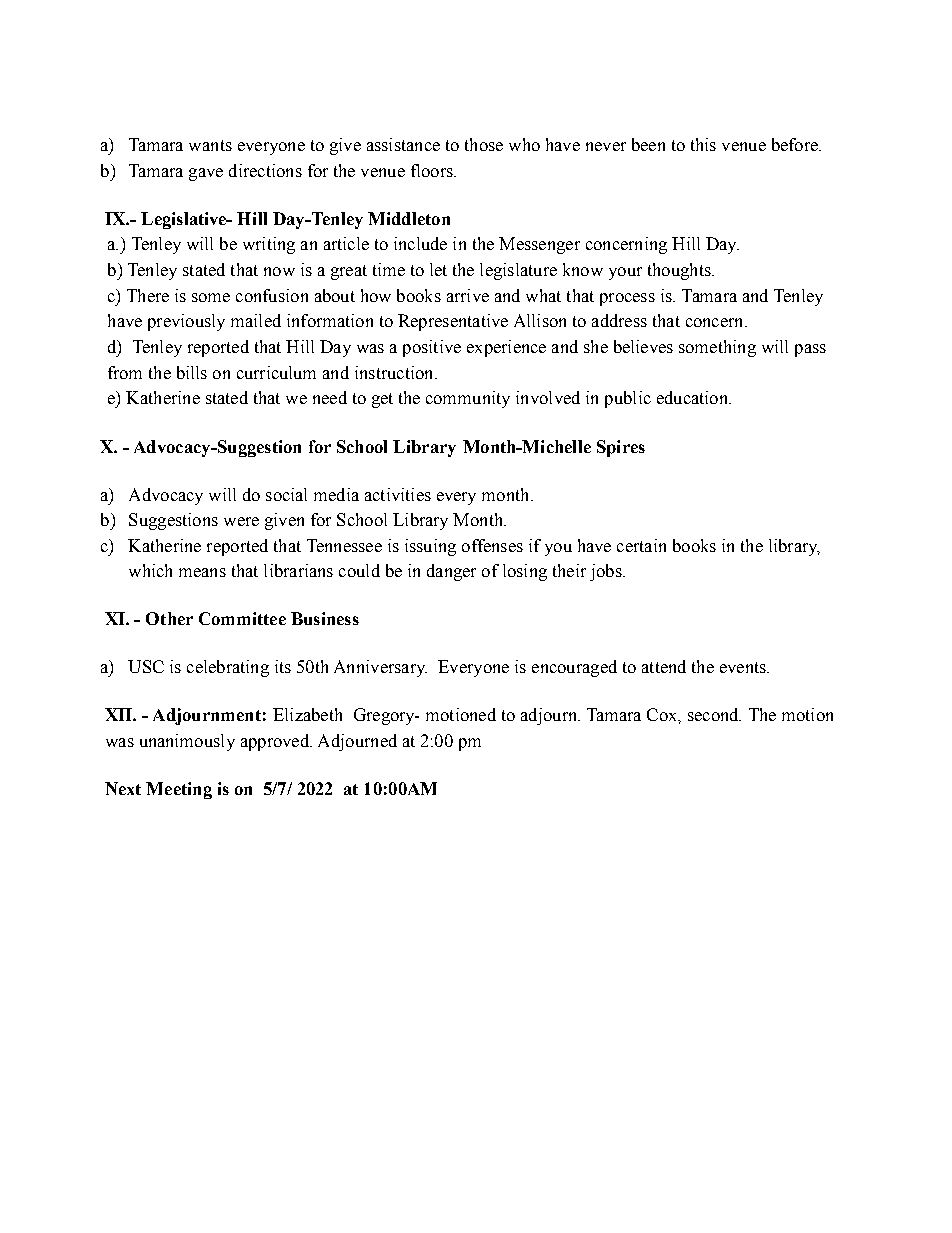  Describe the element at coordinates (451, 572) in the page. I see `danger` at that location.
